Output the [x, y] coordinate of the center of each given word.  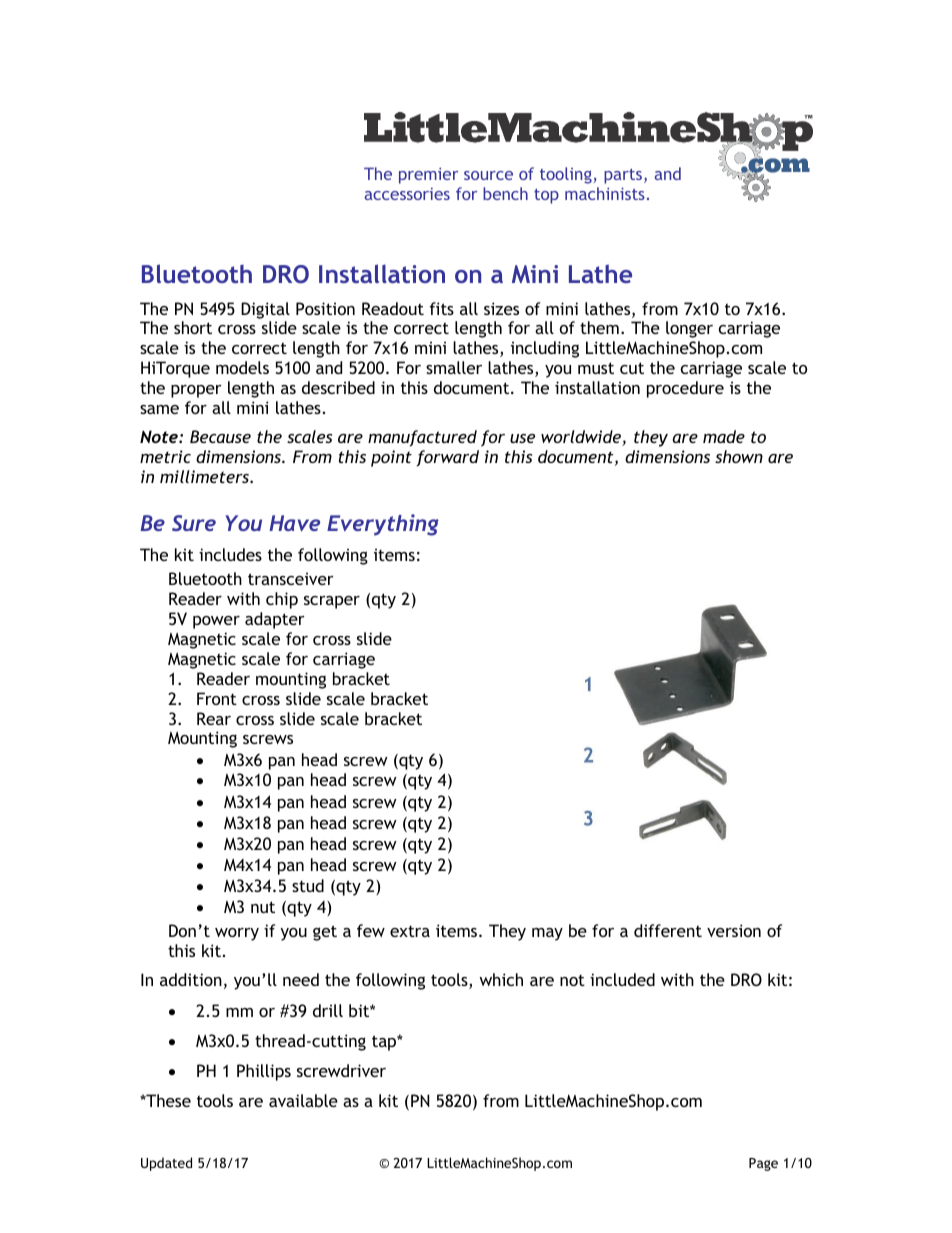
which [501, 979]
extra [410, 931]
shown [739, 456]
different [668, 930]
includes [230, 554]
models [242, 367]
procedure [685, 389]
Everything [383, 525]
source [488, 175]
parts [624, 176]
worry [237, 934]
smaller [454, 367]
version [734, 930]
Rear [214, 718]
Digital [265, 310]
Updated [166, 1164]
